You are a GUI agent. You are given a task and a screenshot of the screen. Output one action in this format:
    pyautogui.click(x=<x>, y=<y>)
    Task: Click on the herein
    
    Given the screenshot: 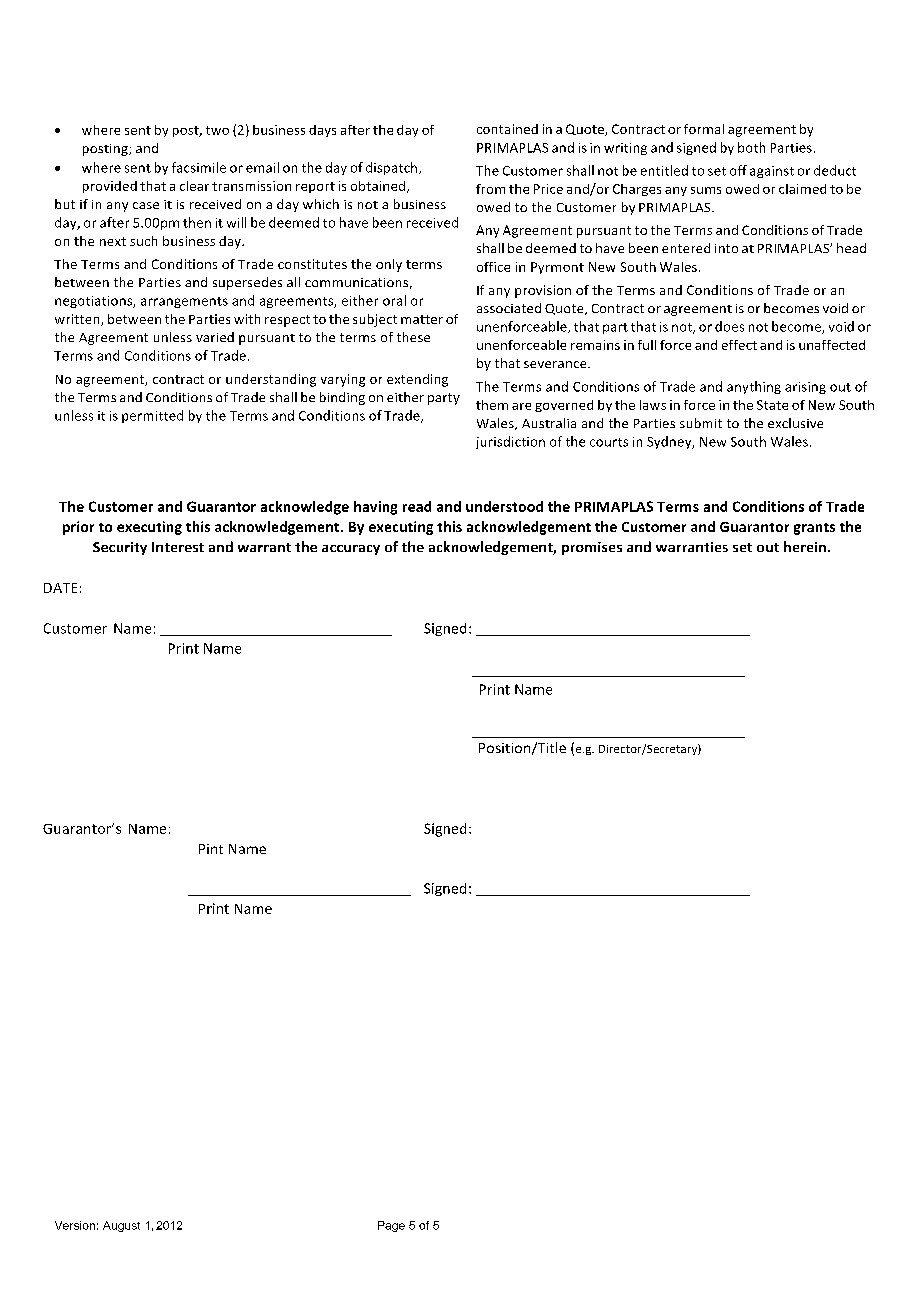 What is the action you would take?
    pyautogui.click(x=806, y=546)
